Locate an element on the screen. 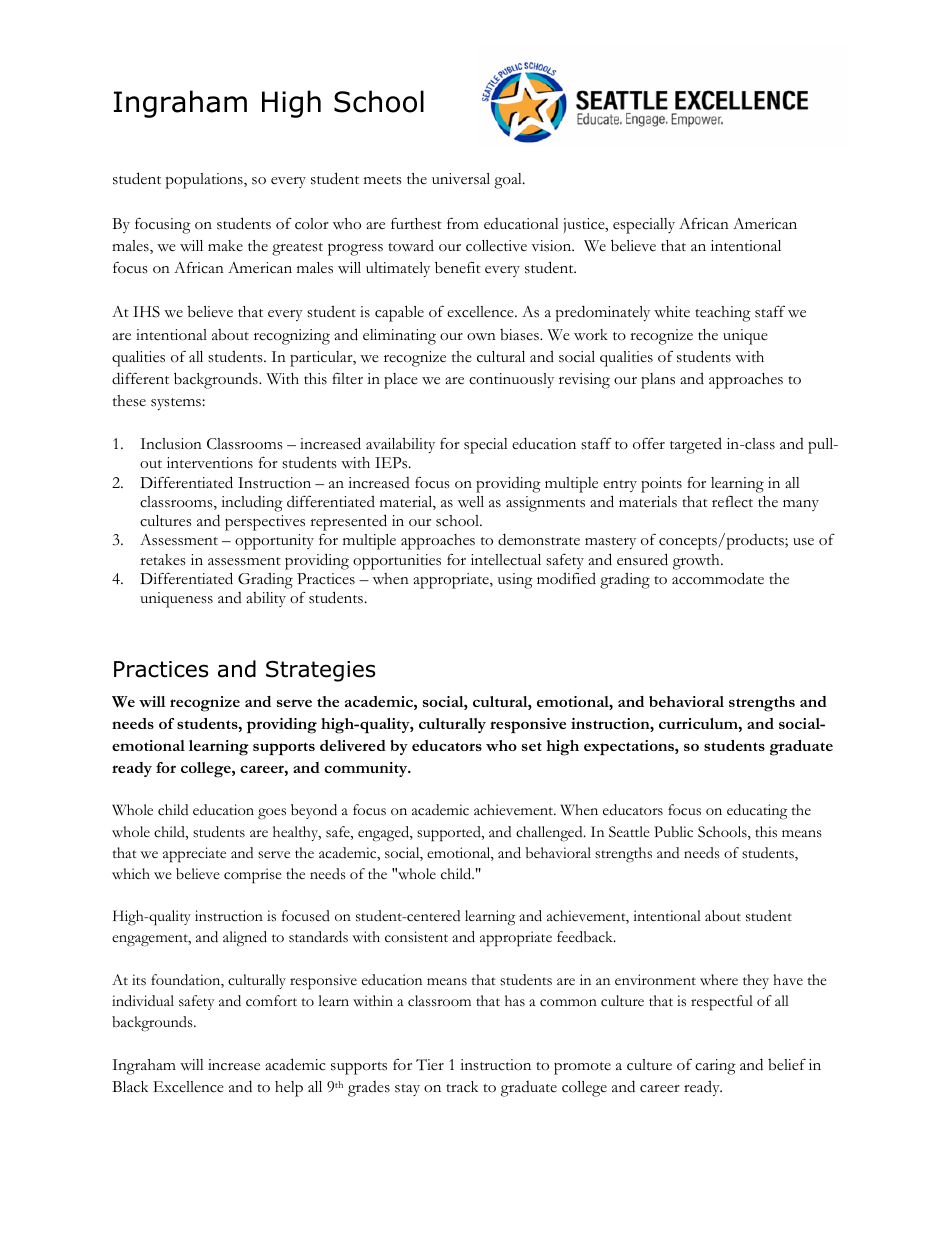  retakes is located at coordinates (163, 560).
